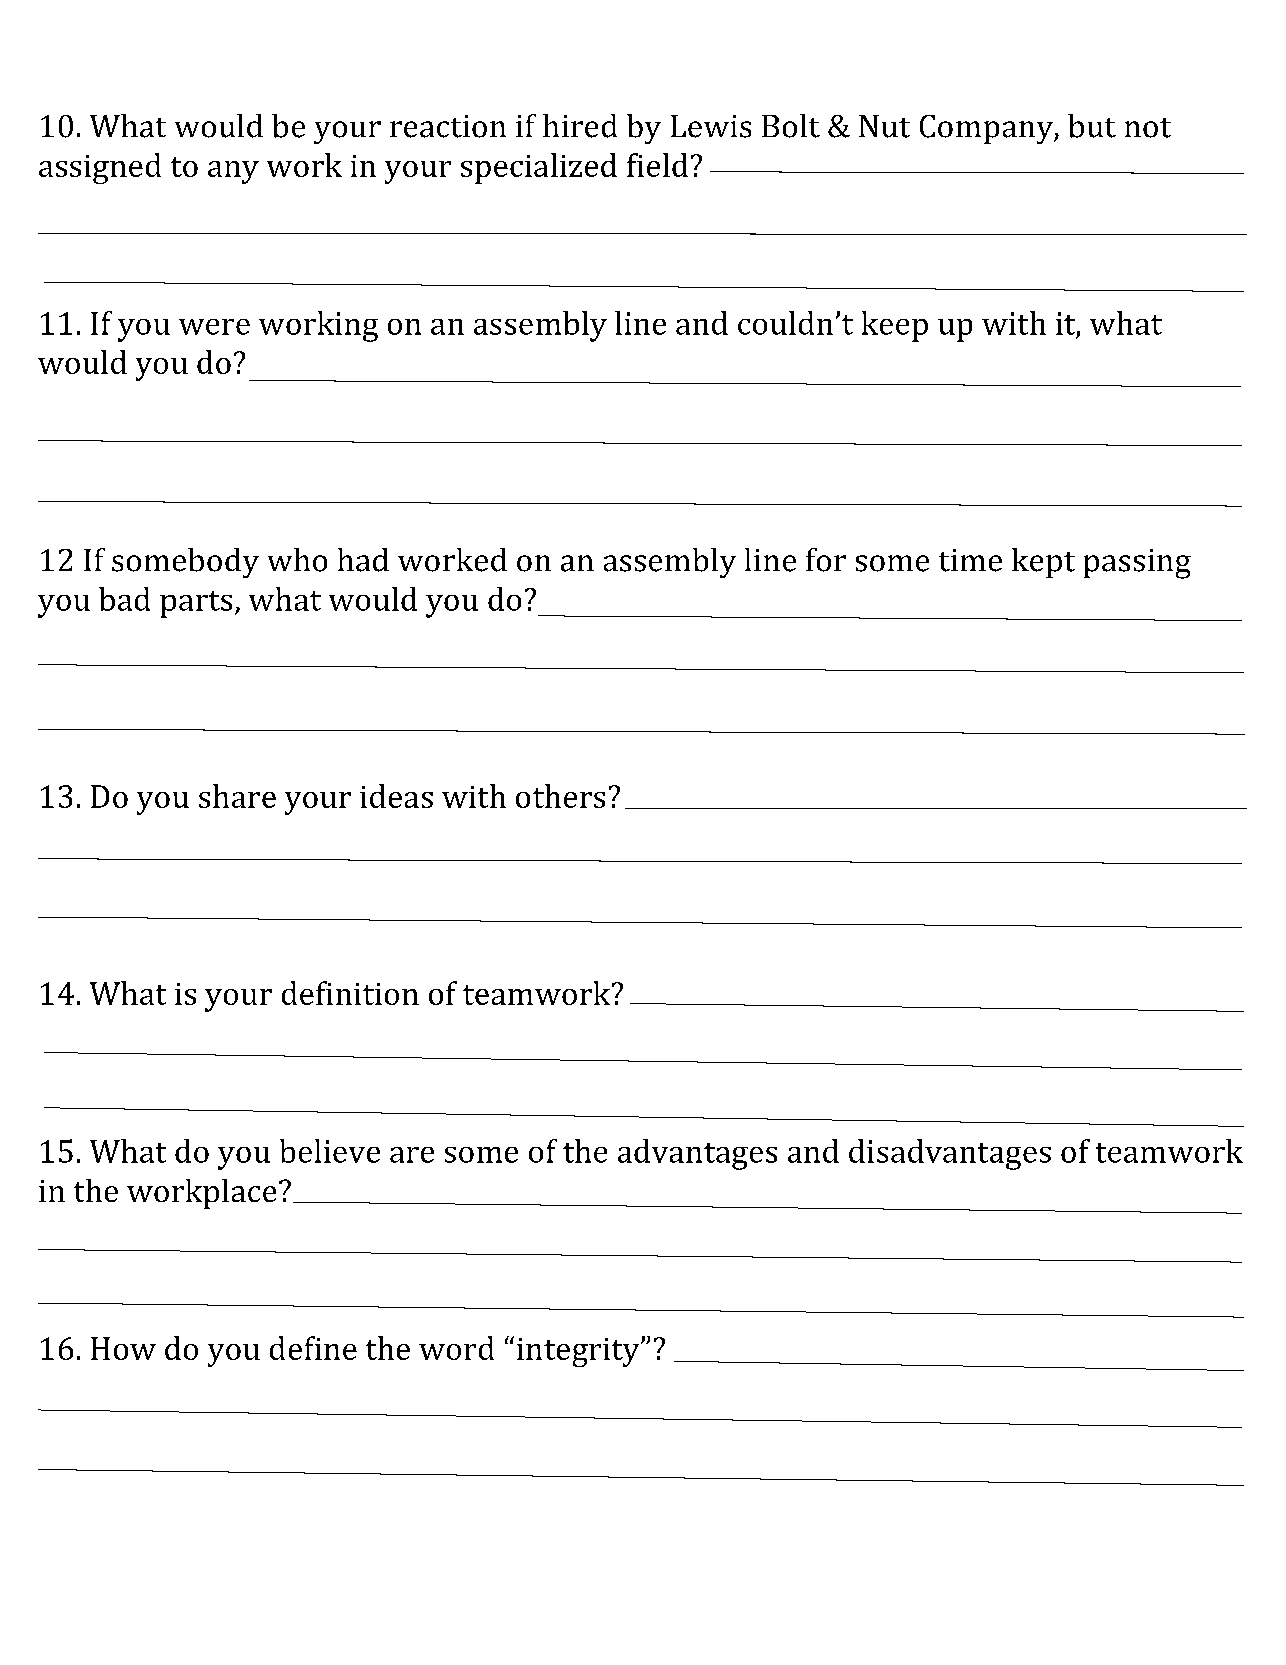  Describe the element at coordinates (826, 560) in the screenshot. I see `for` at that location.
